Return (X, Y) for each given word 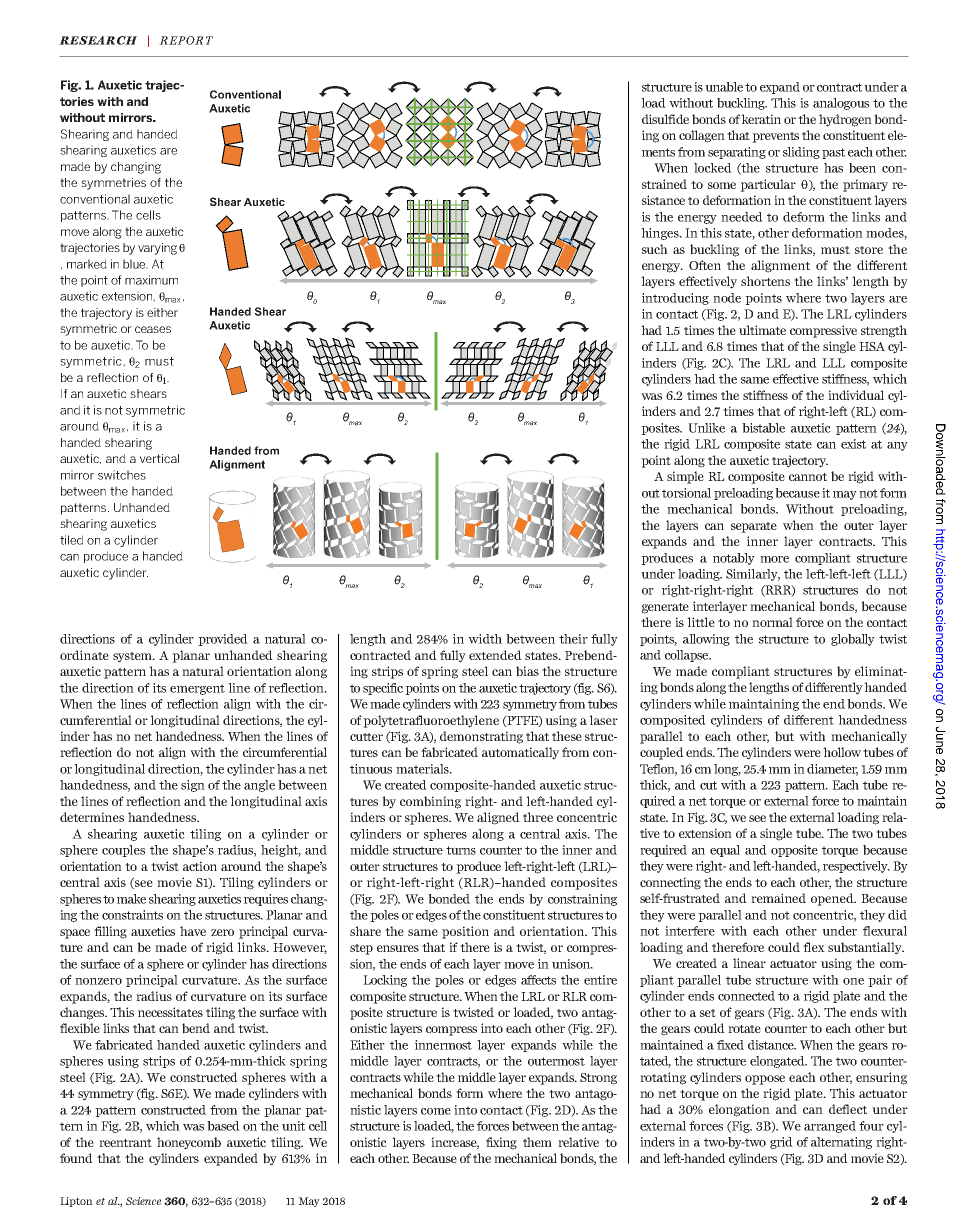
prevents (775, 137)
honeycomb (189, 1143)
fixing (501, 1143)
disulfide (665, 119)
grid (781, 1143)
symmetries (113, 184)
